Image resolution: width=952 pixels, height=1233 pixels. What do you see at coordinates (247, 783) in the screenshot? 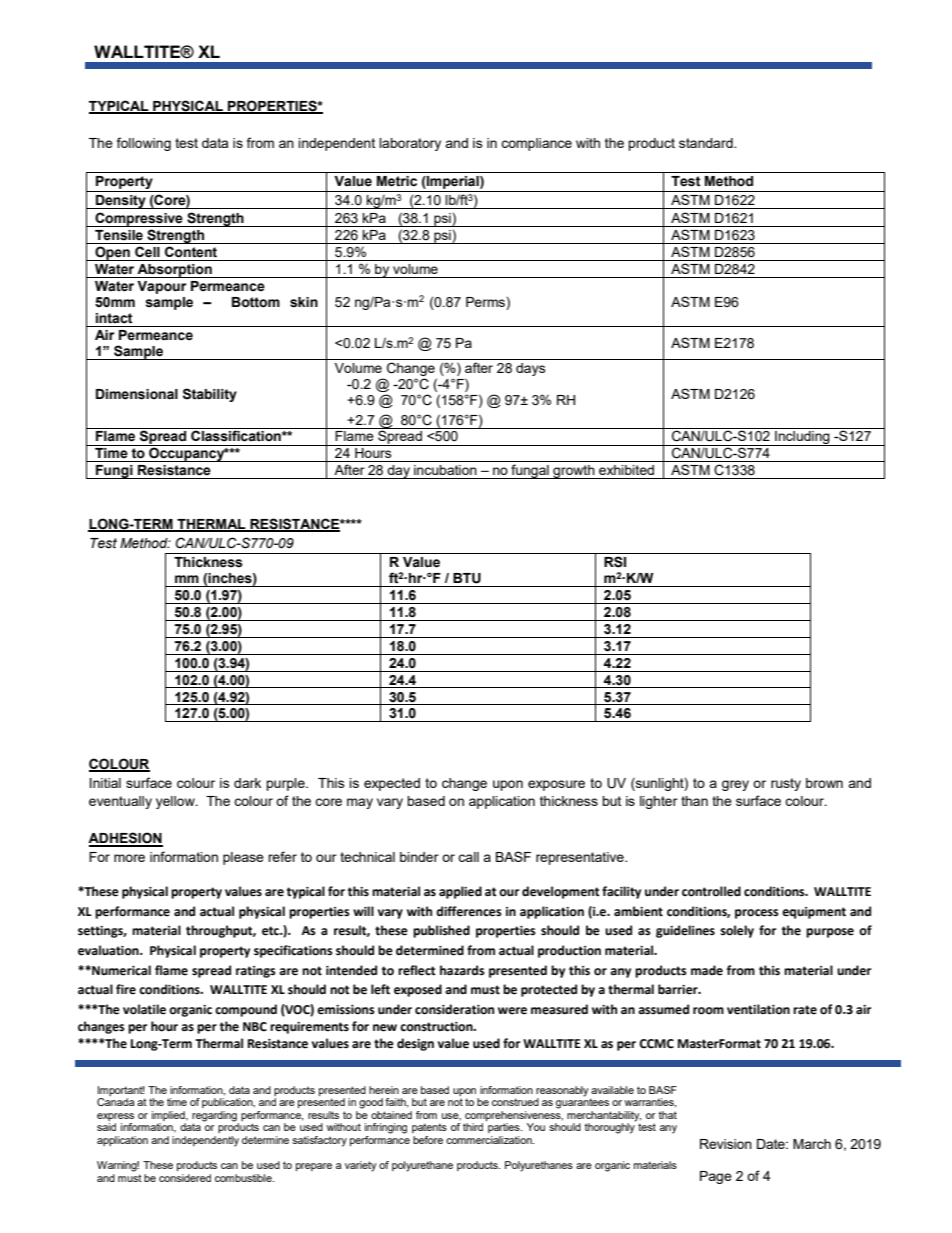
I see `dark` at bounding box center [247, 783].
